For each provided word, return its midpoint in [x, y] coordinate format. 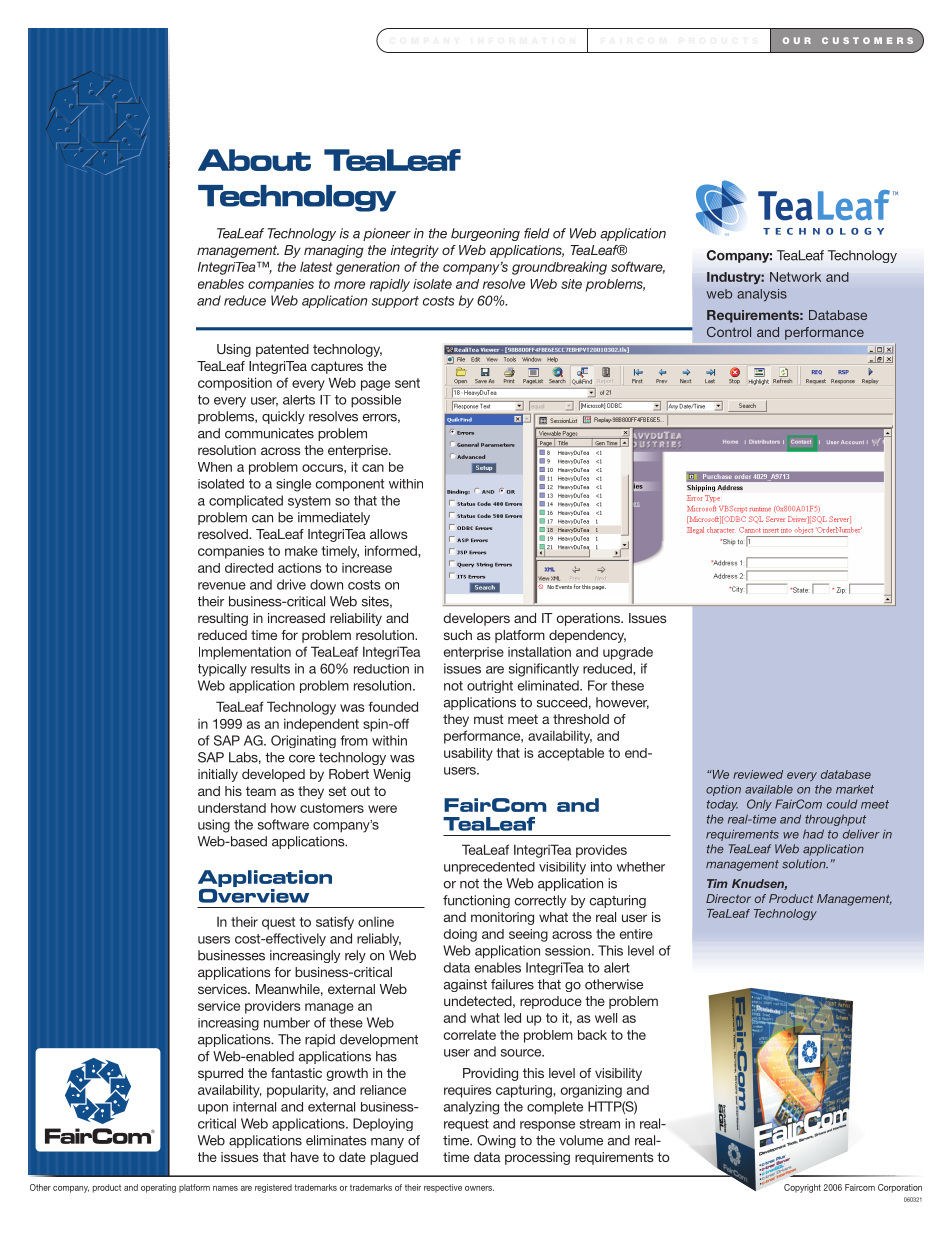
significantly [544, 670]
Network [795, 277]
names [225, 1188]
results [270, 668]
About [254, 160]
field [537, 233]
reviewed [758, 774]
